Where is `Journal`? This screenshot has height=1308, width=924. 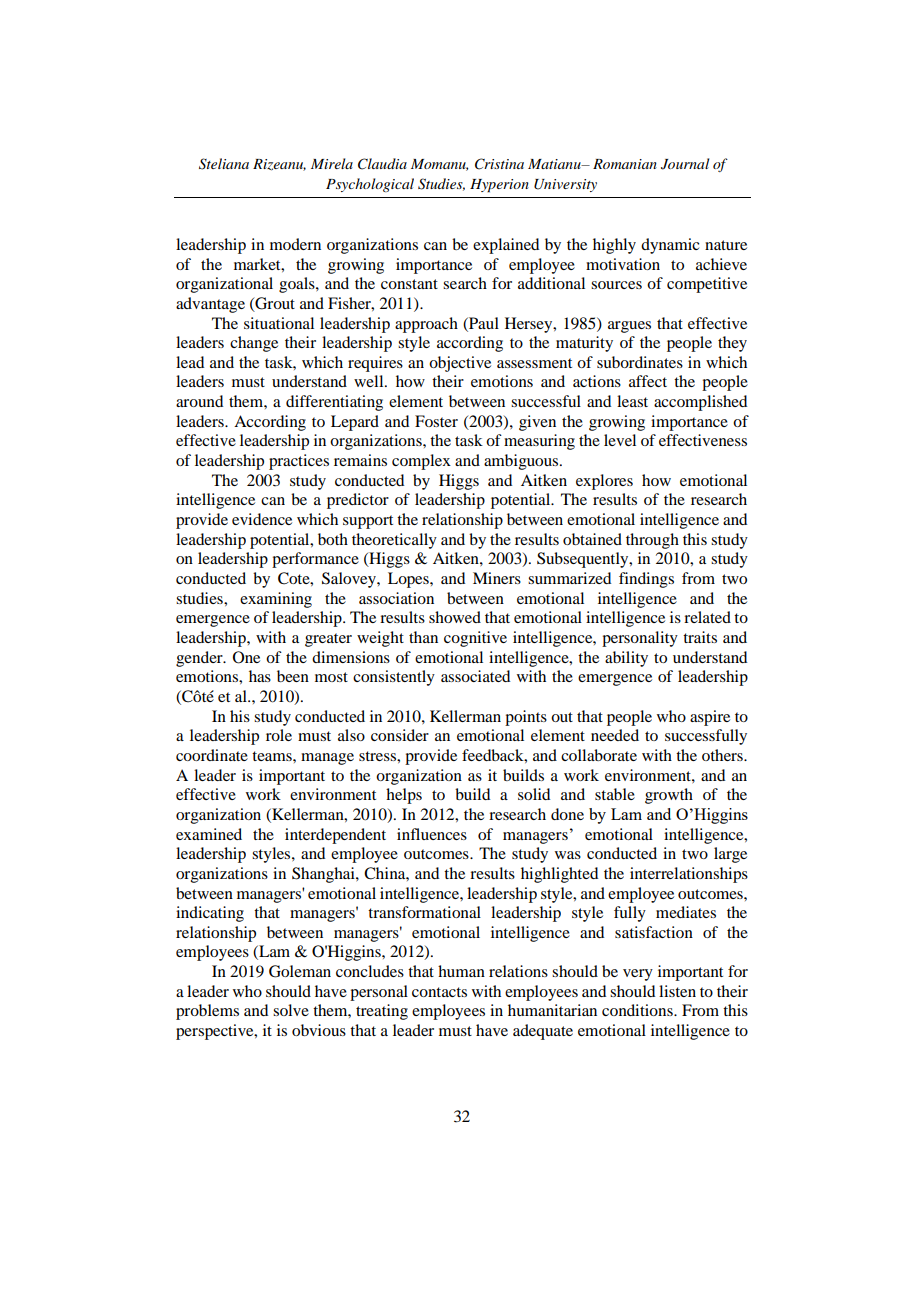 Journal is located at coordinates (685, 164).
